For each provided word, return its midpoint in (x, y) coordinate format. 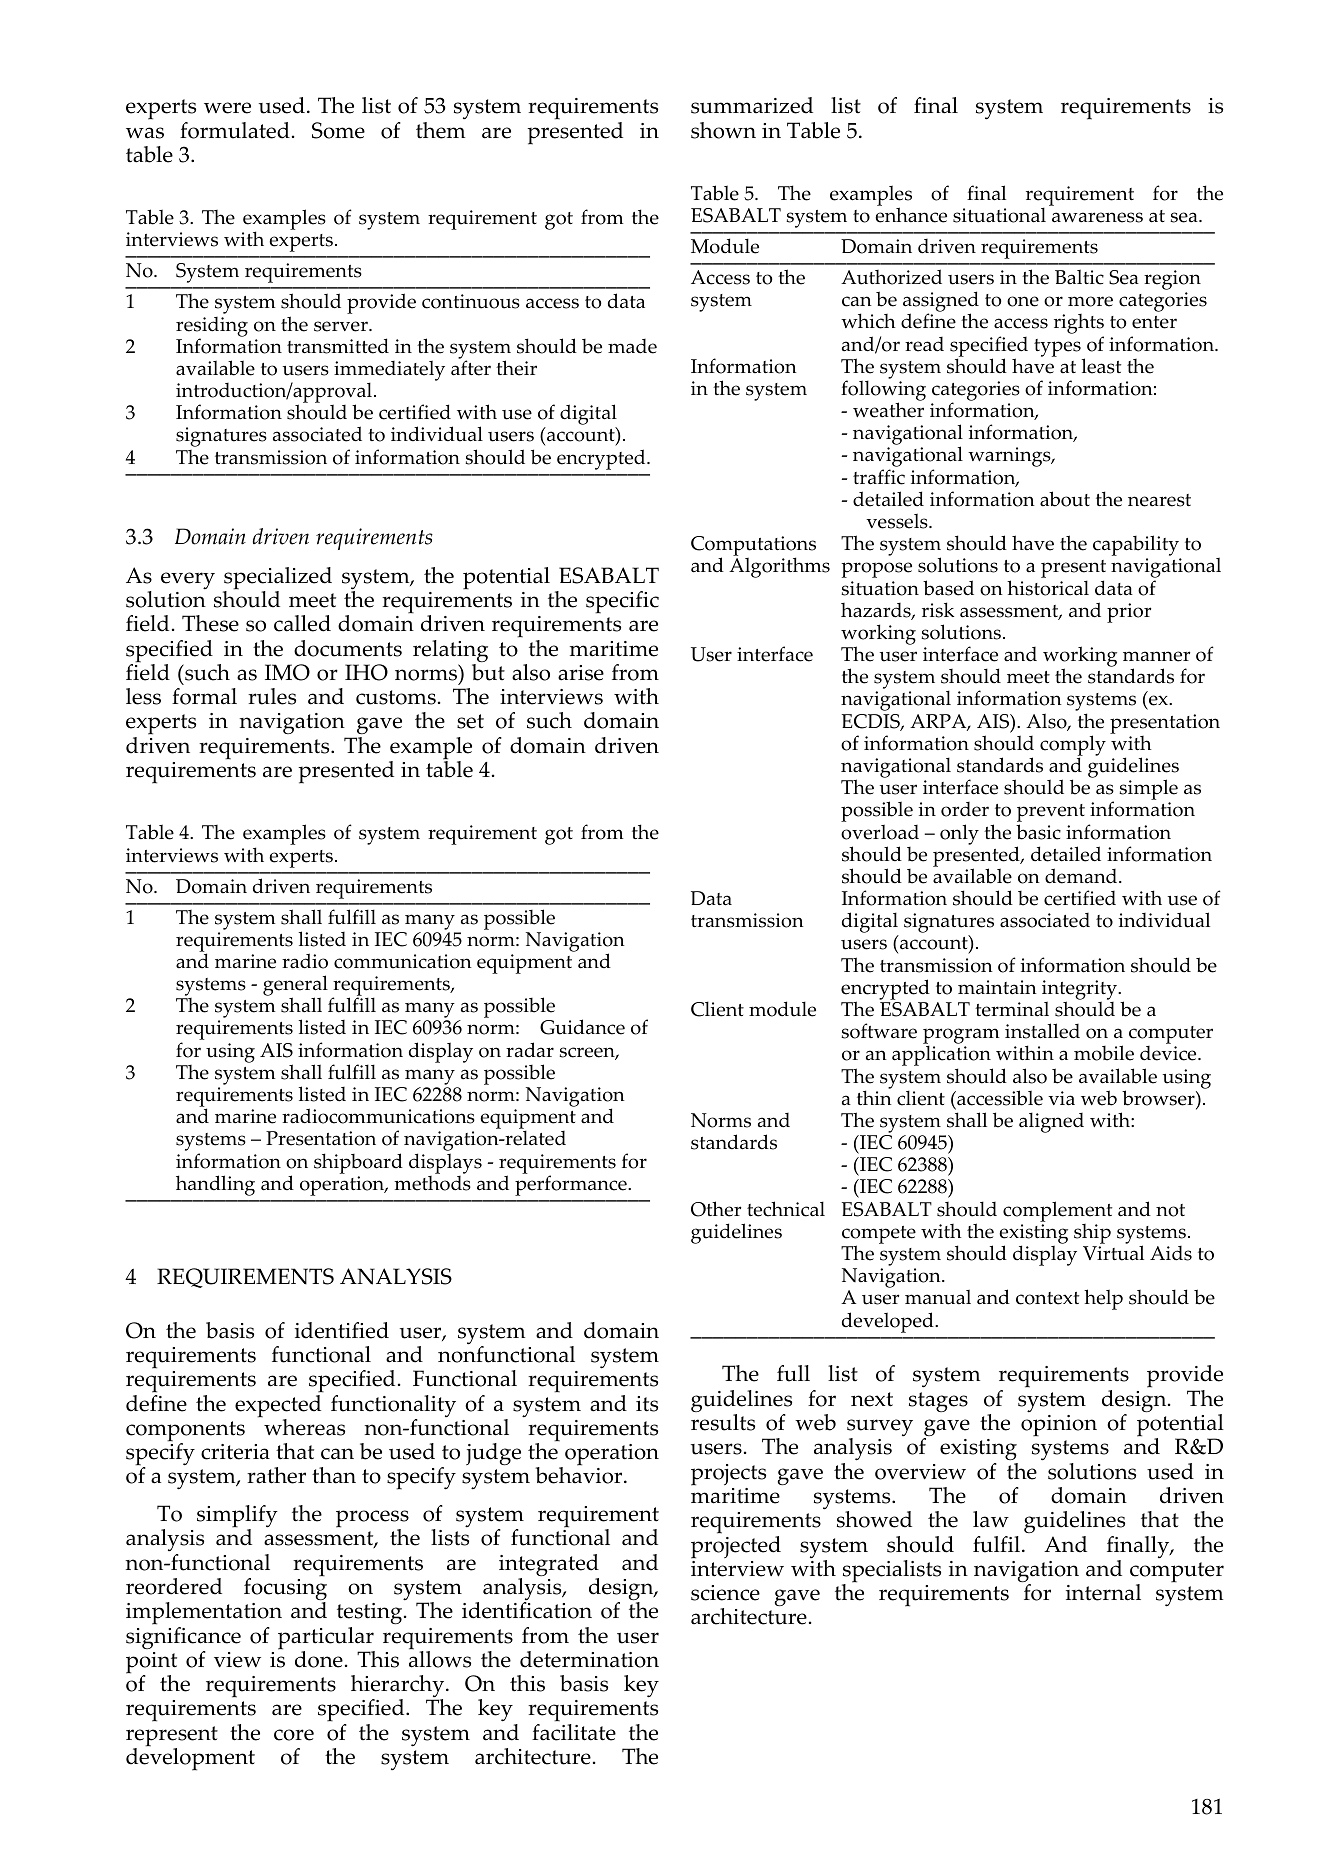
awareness (1097, 217)
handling (215, 1185)
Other (716, 1209)
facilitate (574, 1732)
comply (1073, 746)
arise (581, 673)
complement (1057, 1211)
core (294, 1735)
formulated (235, 130)
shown (723, 130)
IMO (287, 672)
